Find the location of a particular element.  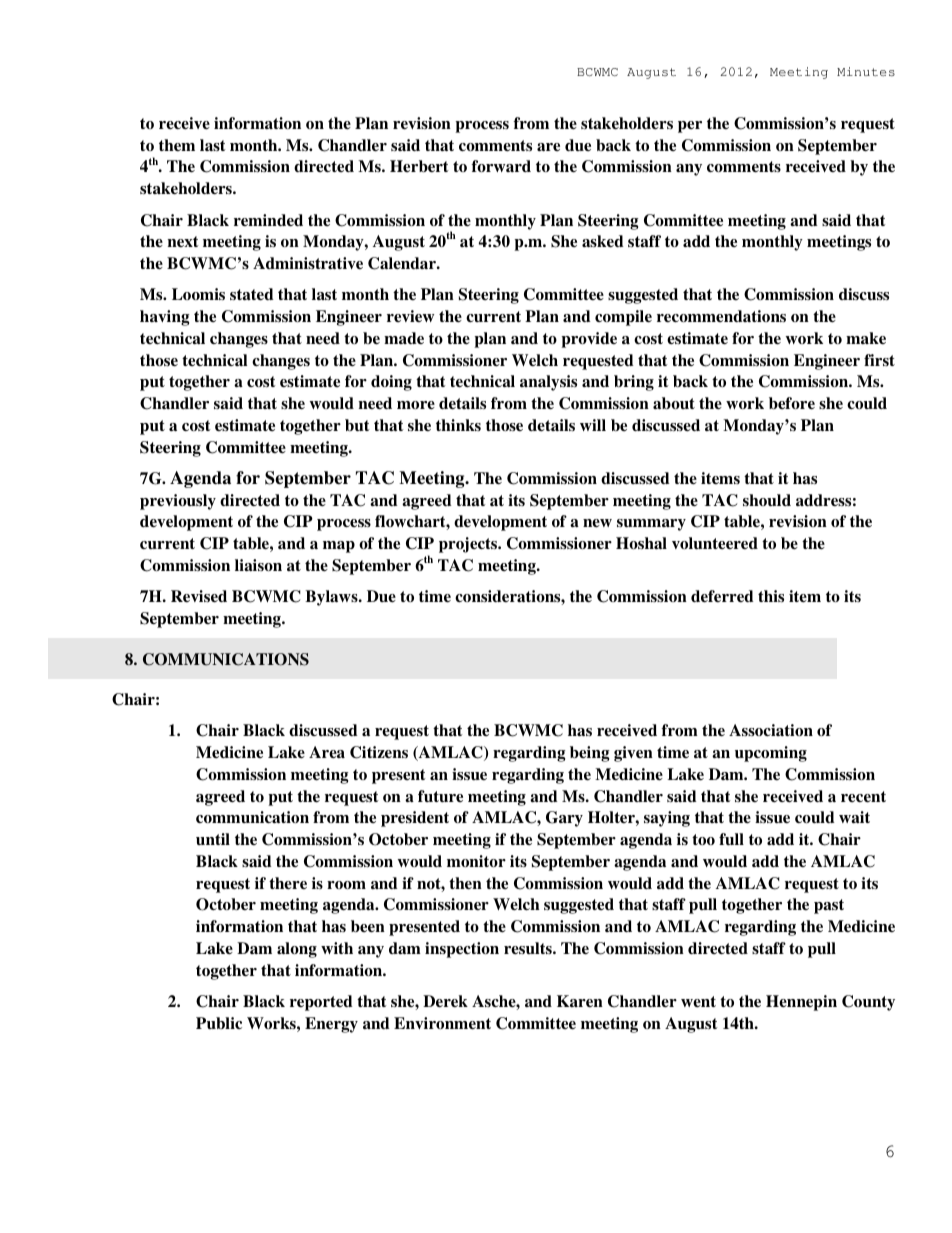

Public is located at coordinates (219, 1023).
